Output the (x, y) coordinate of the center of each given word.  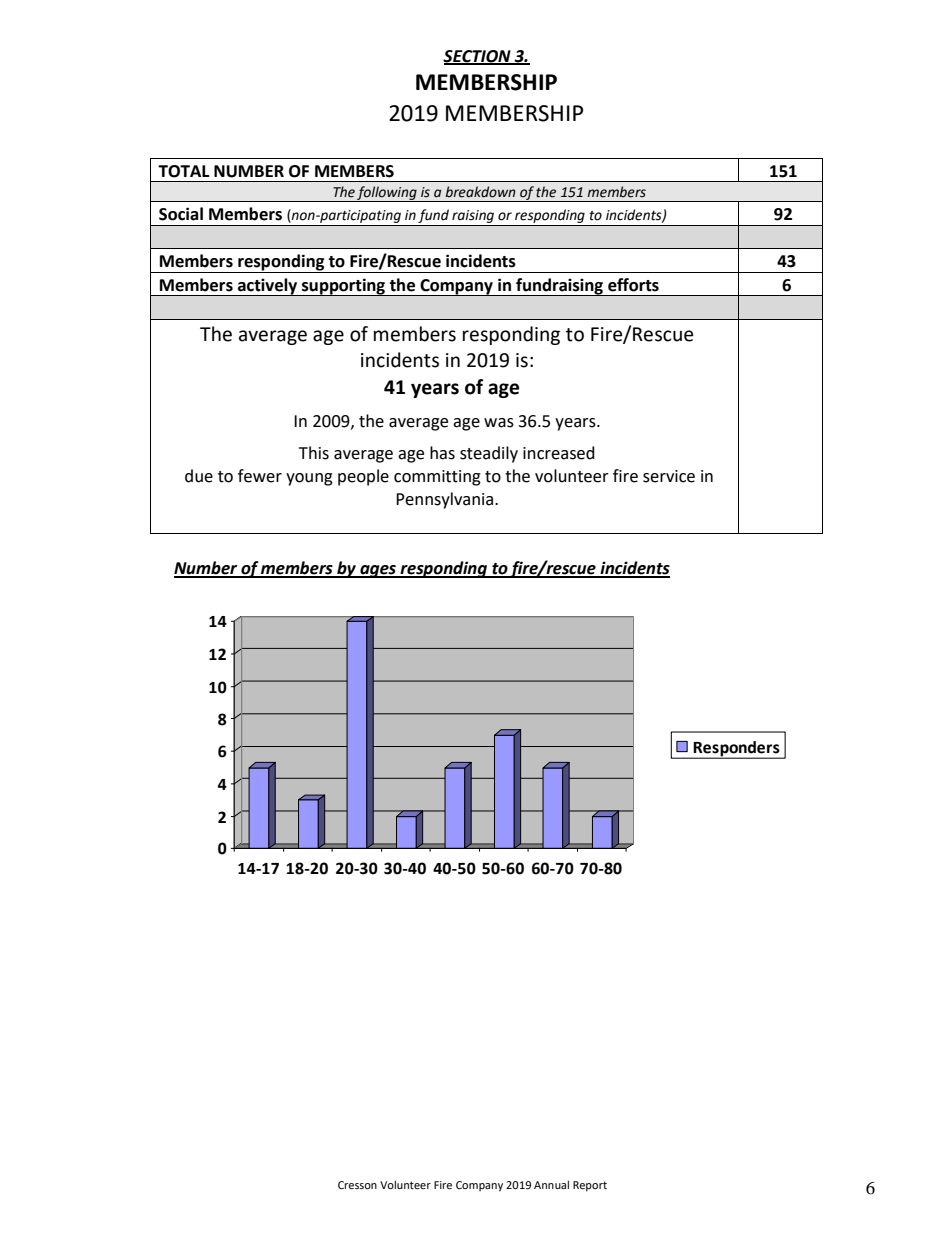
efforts (633, 285)
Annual (551, 1184)
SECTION (478, 57)
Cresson (357, 1185)
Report (590, 1186)
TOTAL (183, 171)
